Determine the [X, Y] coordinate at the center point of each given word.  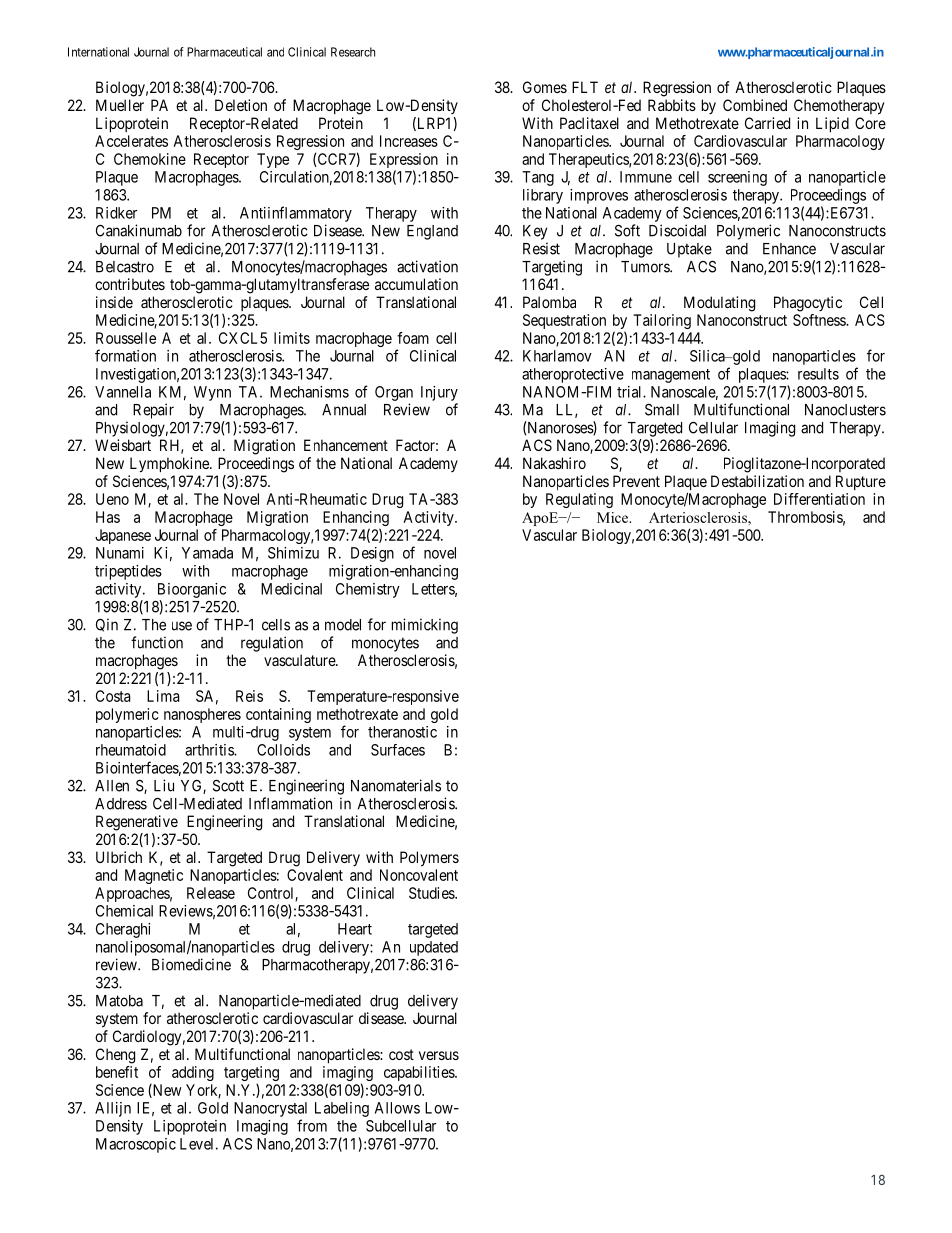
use [182, 626]
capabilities [420, 1073]
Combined [755, 105]
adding [193, 1073]
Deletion [241, 105]
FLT [585, 87]
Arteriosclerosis [699, 517]
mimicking [425, 626]
